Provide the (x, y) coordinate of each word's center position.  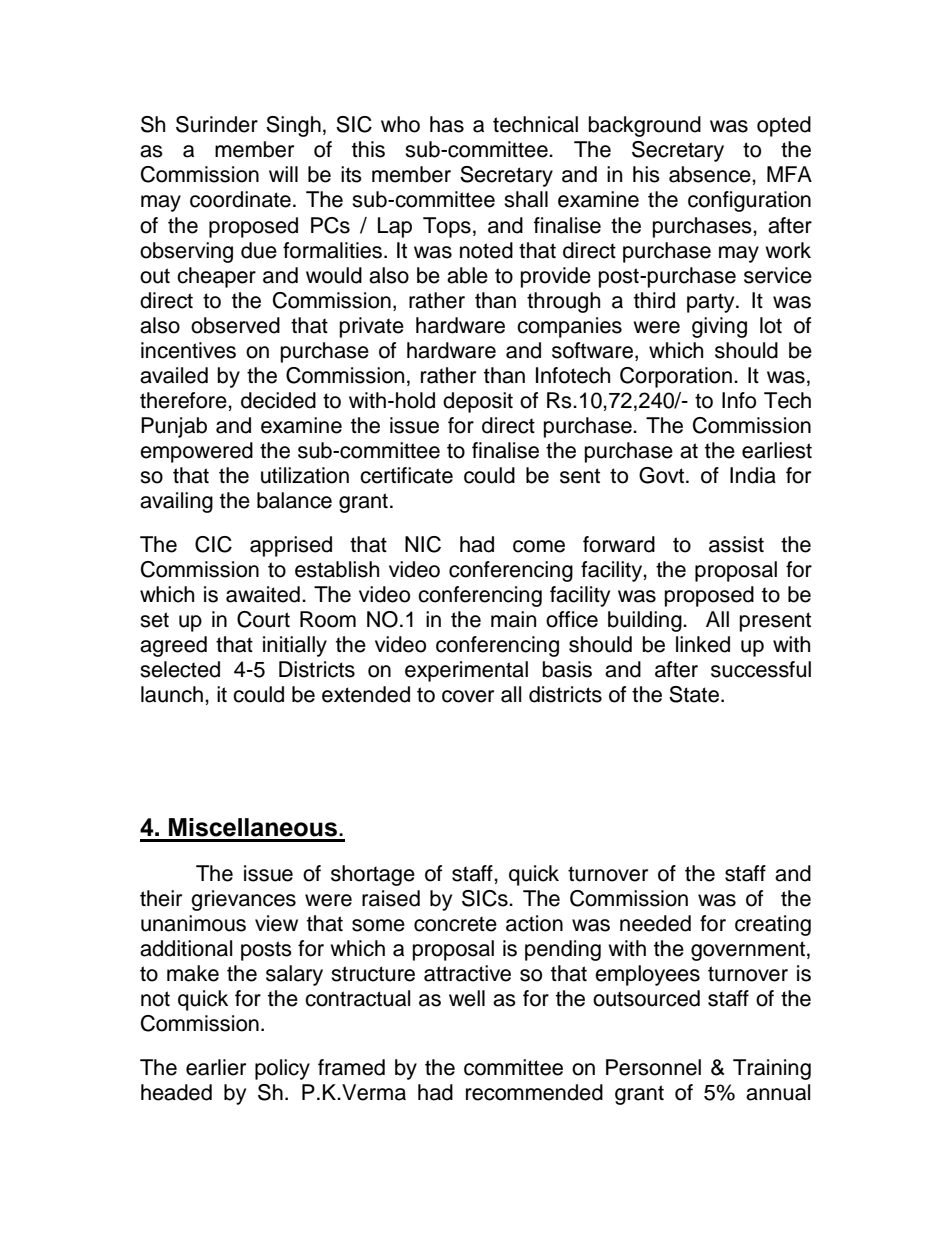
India (753, 475)
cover (468, 696)
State (694, 694)
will (283, 174)
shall (526, 199)
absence (711, 174)
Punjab (174, 427)
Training (772, 1069)
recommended (534, 1092)
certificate (406, 475)
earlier (216, 1067)
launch (172, 694)
